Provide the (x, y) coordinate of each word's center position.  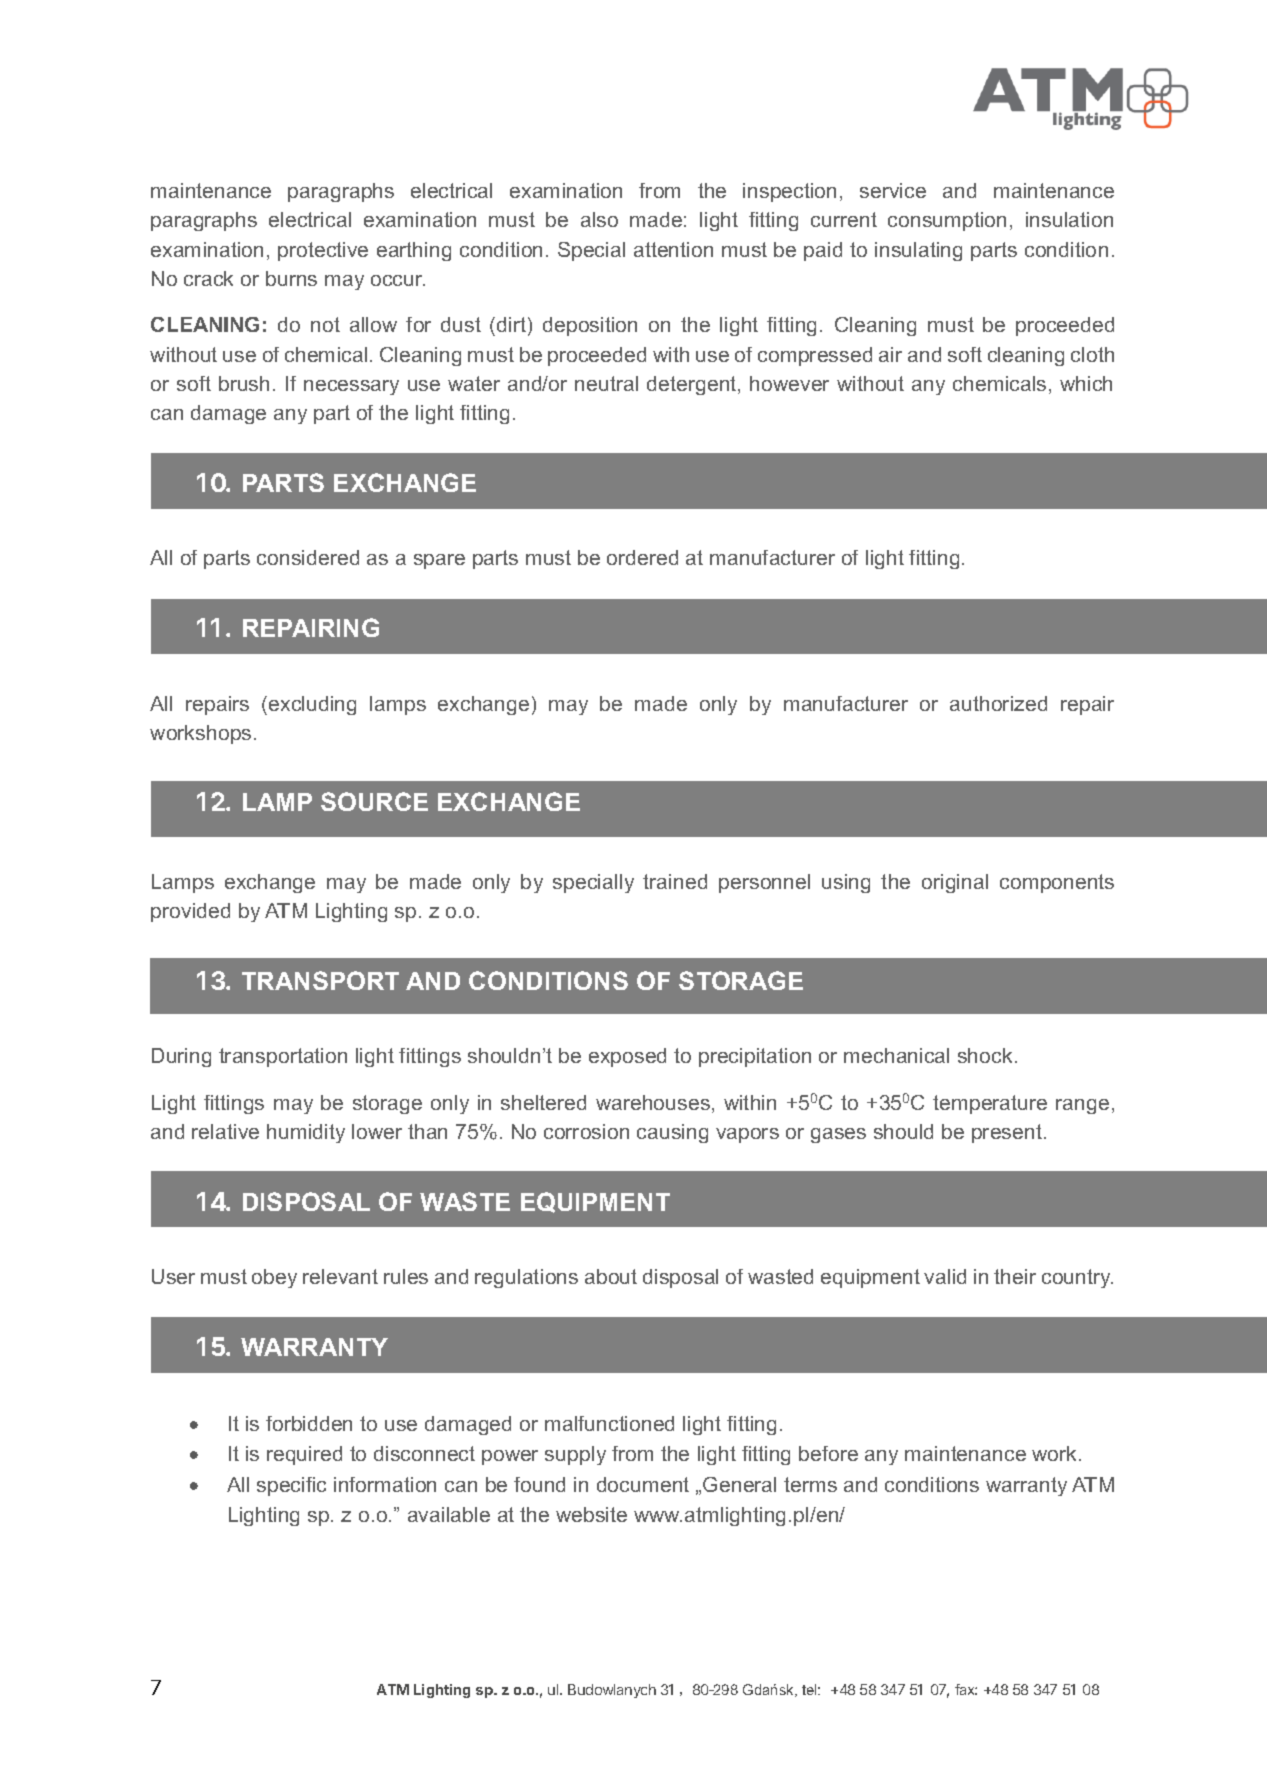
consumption (947, 221)
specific (291, 1486)
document (643, 1484)
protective (323, 251)
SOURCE (374, 801)
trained (675, 881)
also (599, 219)
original (955, 883)
